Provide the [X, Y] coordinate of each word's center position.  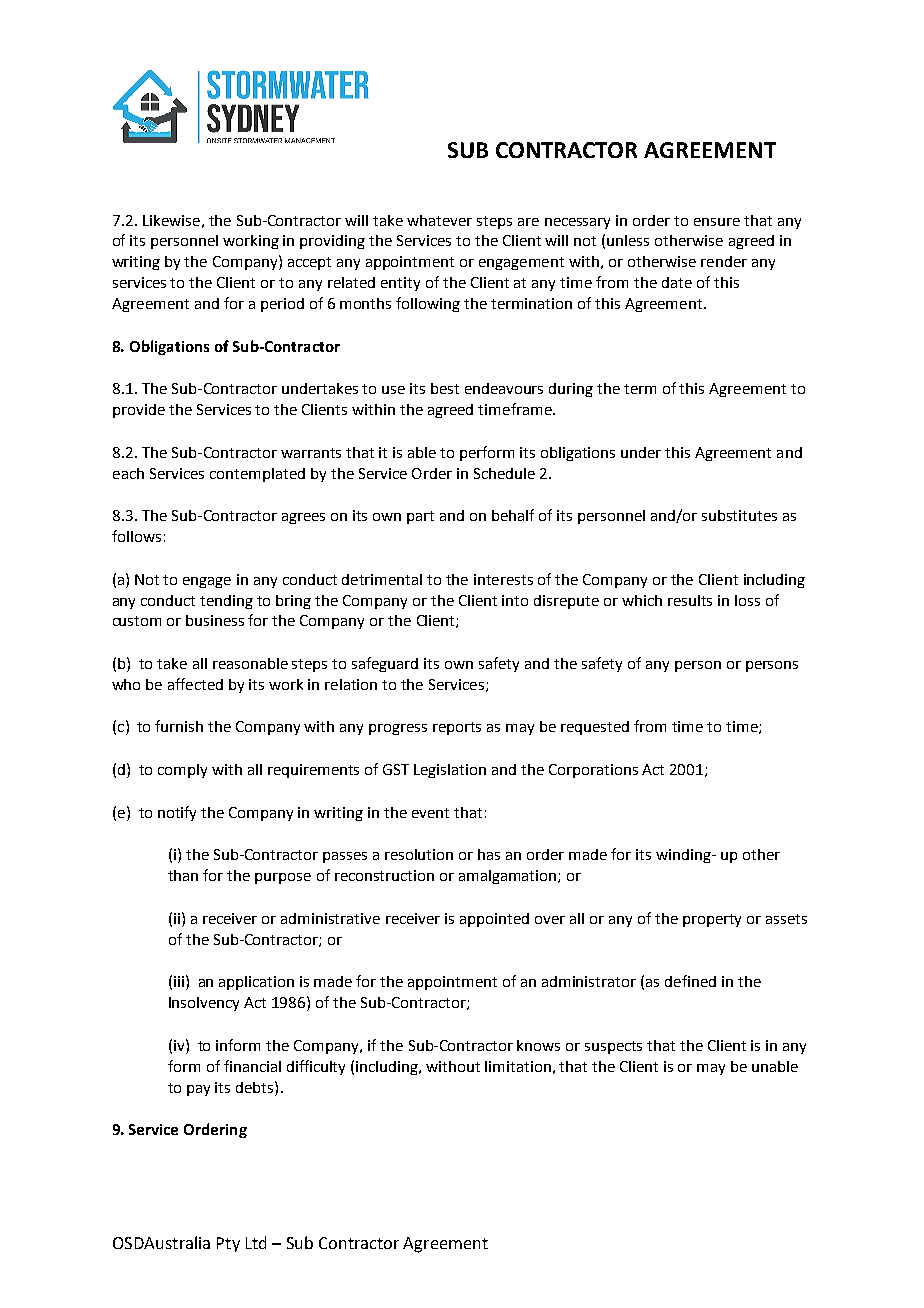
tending [226, 602]
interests [503, 579]
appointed [494, 920]
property [712, 920]
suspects [613, 1047]
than [183, 875]
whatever [439, 220]
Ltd [256, 1242]
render [724, 261]
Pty [228, 1244]
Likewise [171, 220]
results [690, 600]
